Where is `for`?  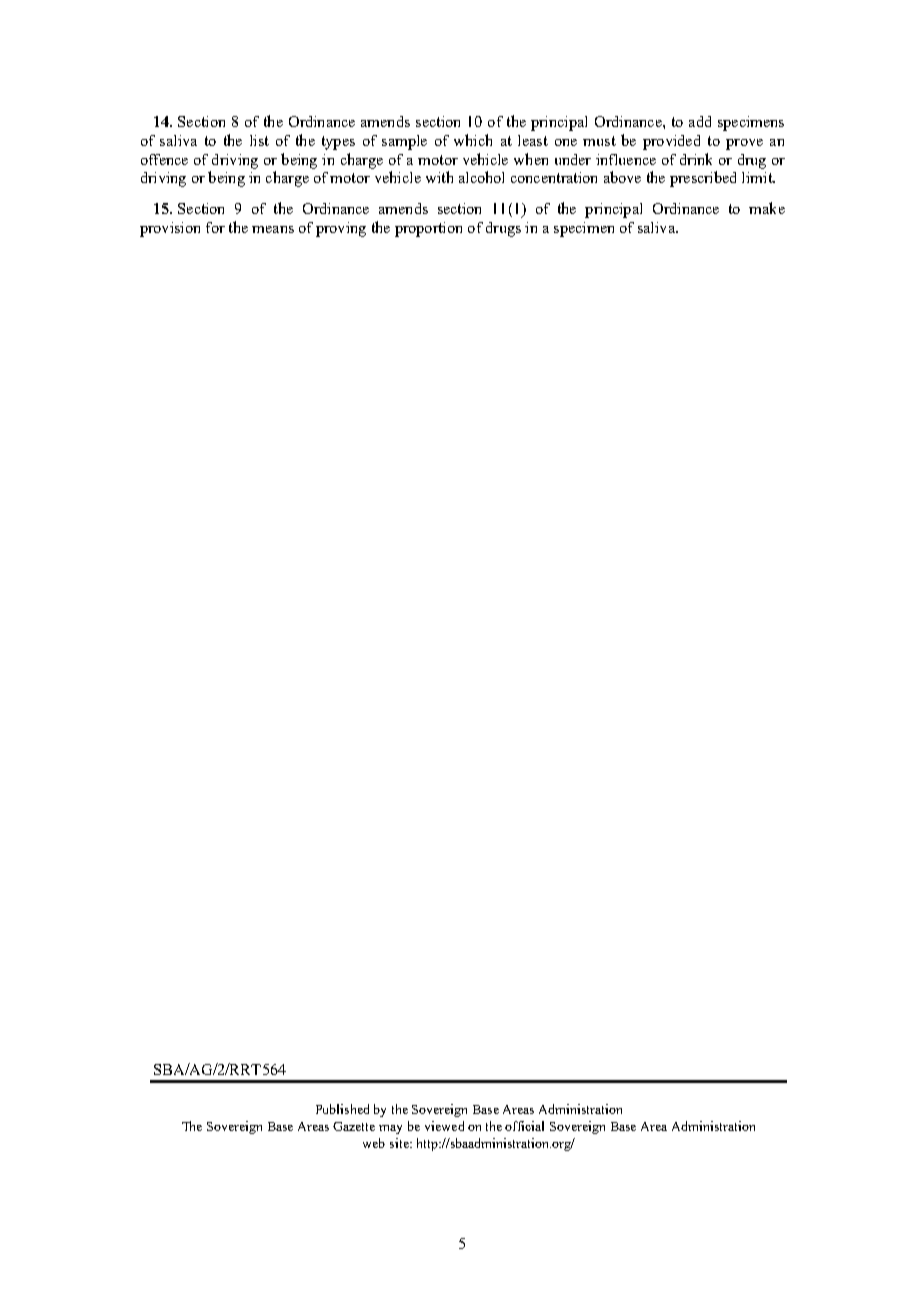
for is located at coordinates (215, 227).
